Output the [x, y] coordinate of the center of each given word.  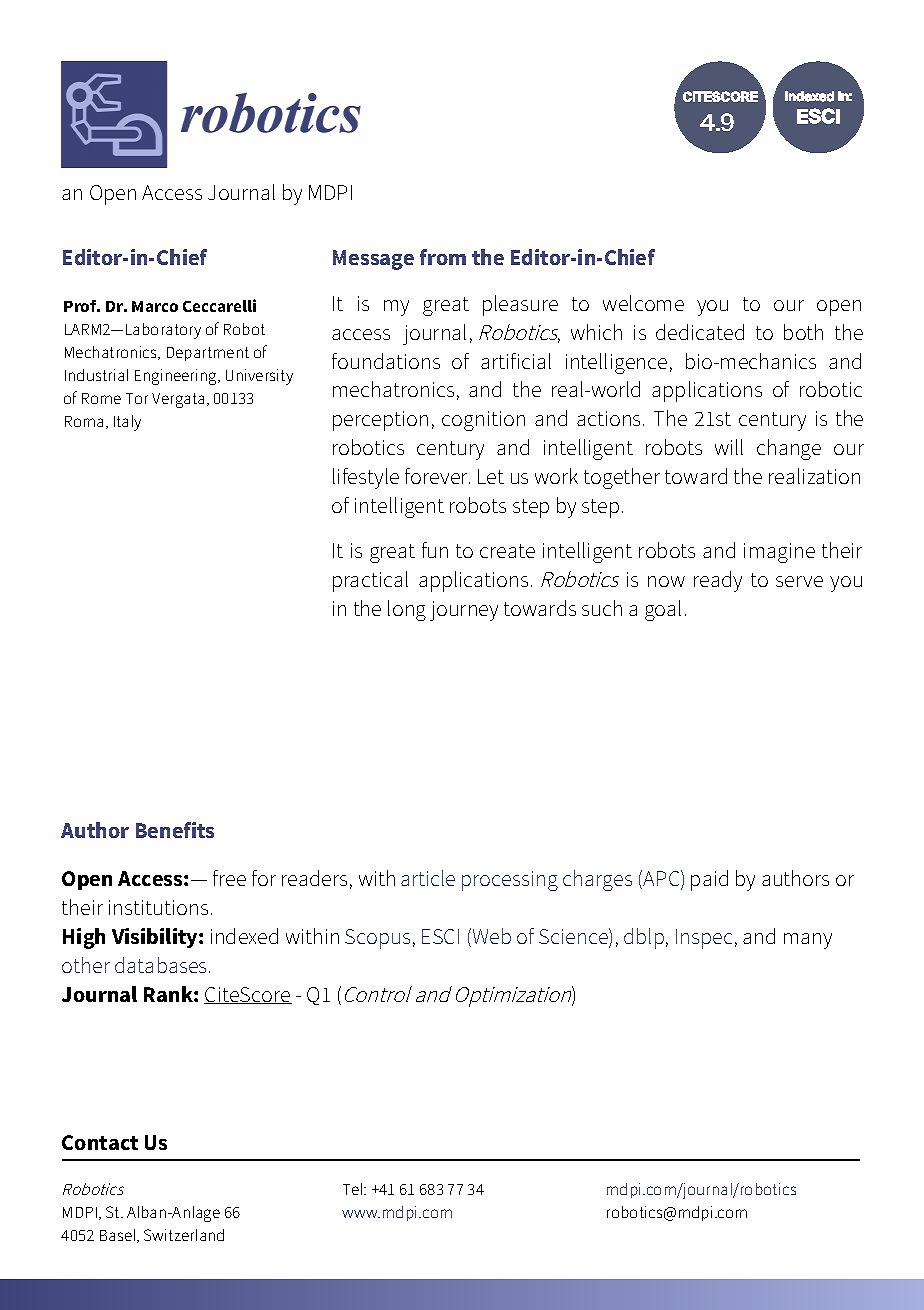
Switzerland [184, 1235]
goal [663, 610]
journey [464, 611]
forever [437, 476]
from [443, 257]
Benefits [175, 830]
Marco [155, 306]
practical [370, 581]
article [428, 878]
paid [709, 880]
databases [162, 965]
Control [378, 994]
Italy [127, 423]
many [808, 941]
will [729, 447]
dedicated [700, 332]
